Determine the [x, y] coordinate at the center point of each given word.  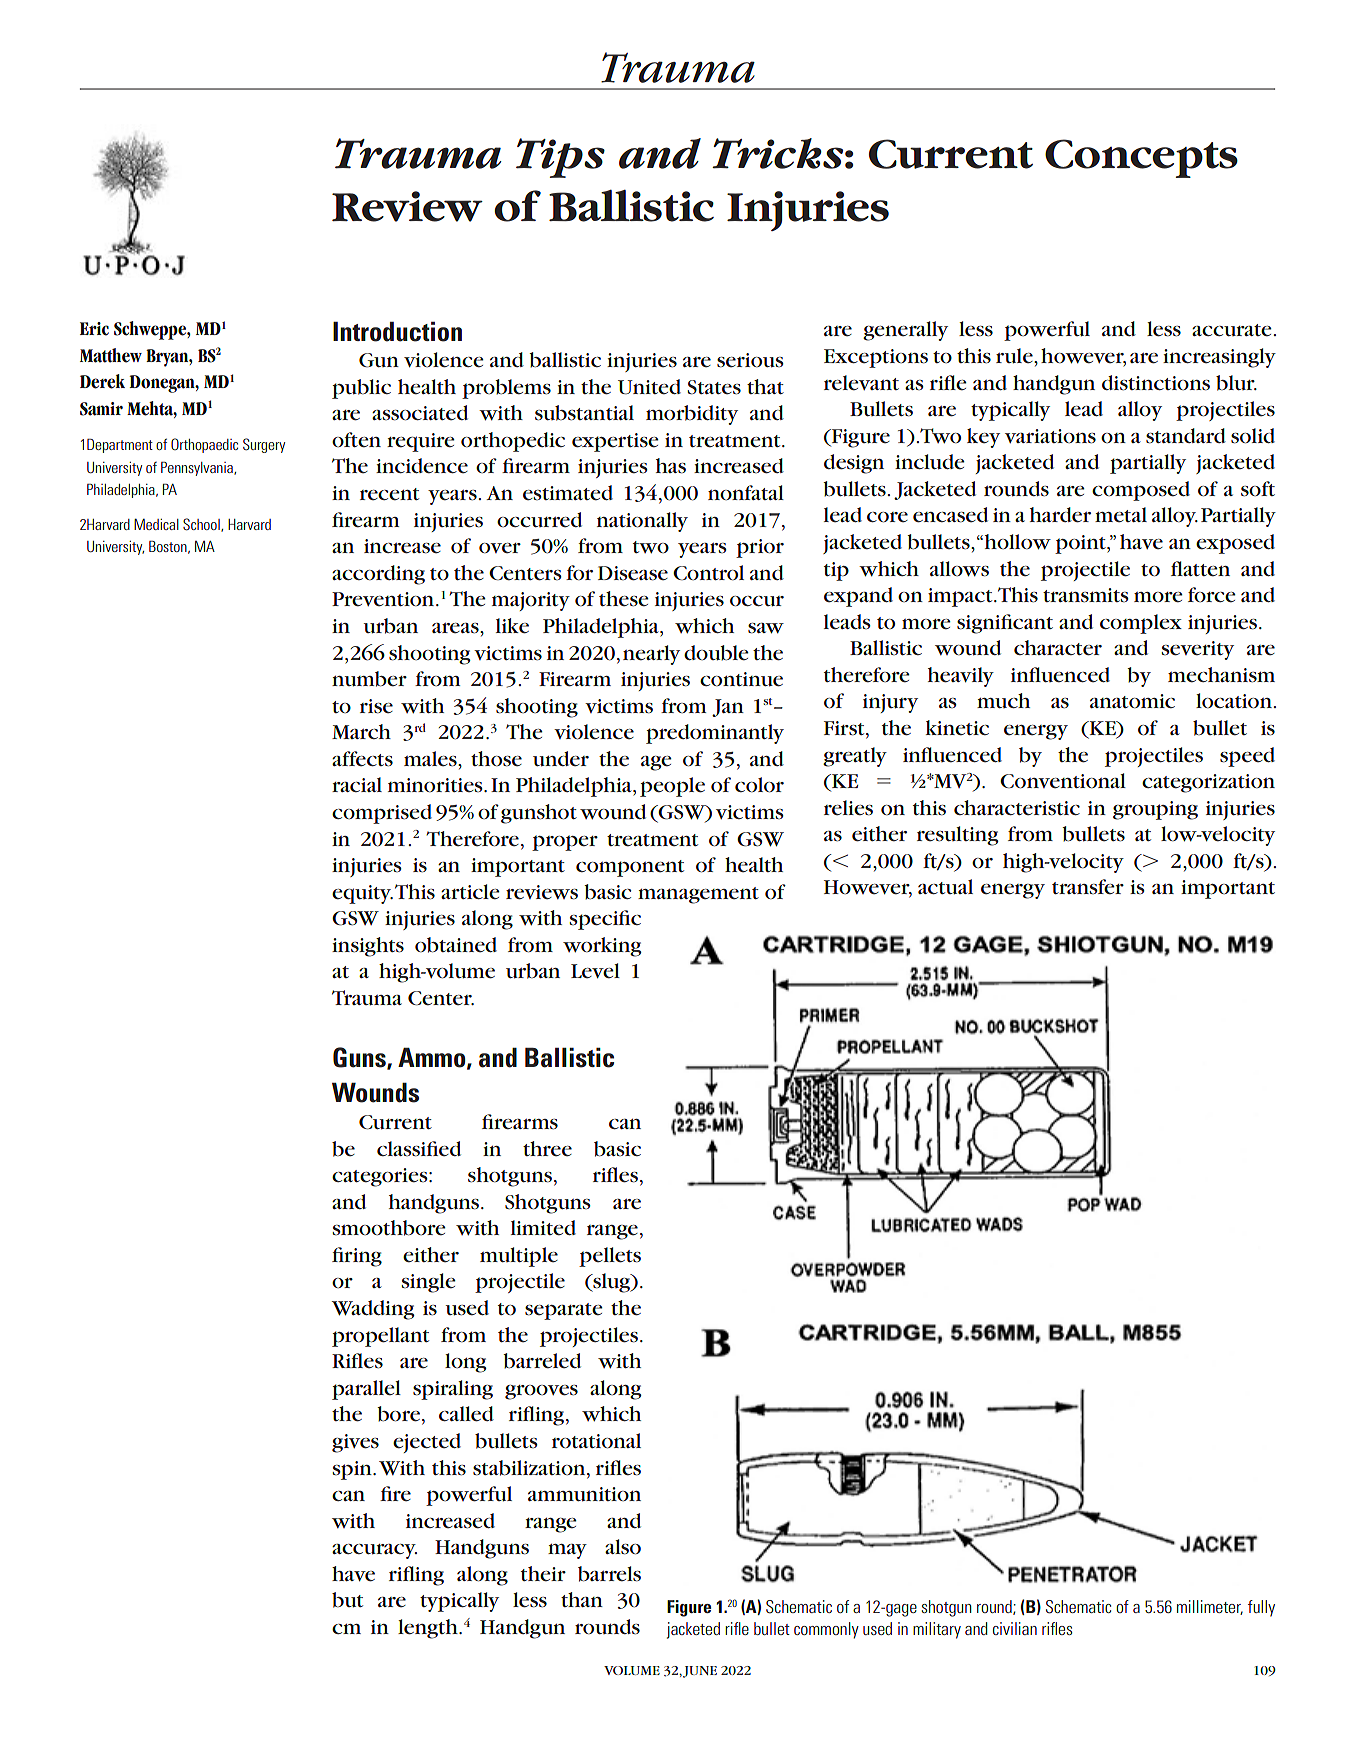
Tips [560, 158]
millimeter [1210, 1607]
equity [362, 894]
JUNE [700, 1672]
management [698, 895]
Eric [94, 329]
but [347, 1600]
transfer [1088, 886]
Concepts [1141, 158]
